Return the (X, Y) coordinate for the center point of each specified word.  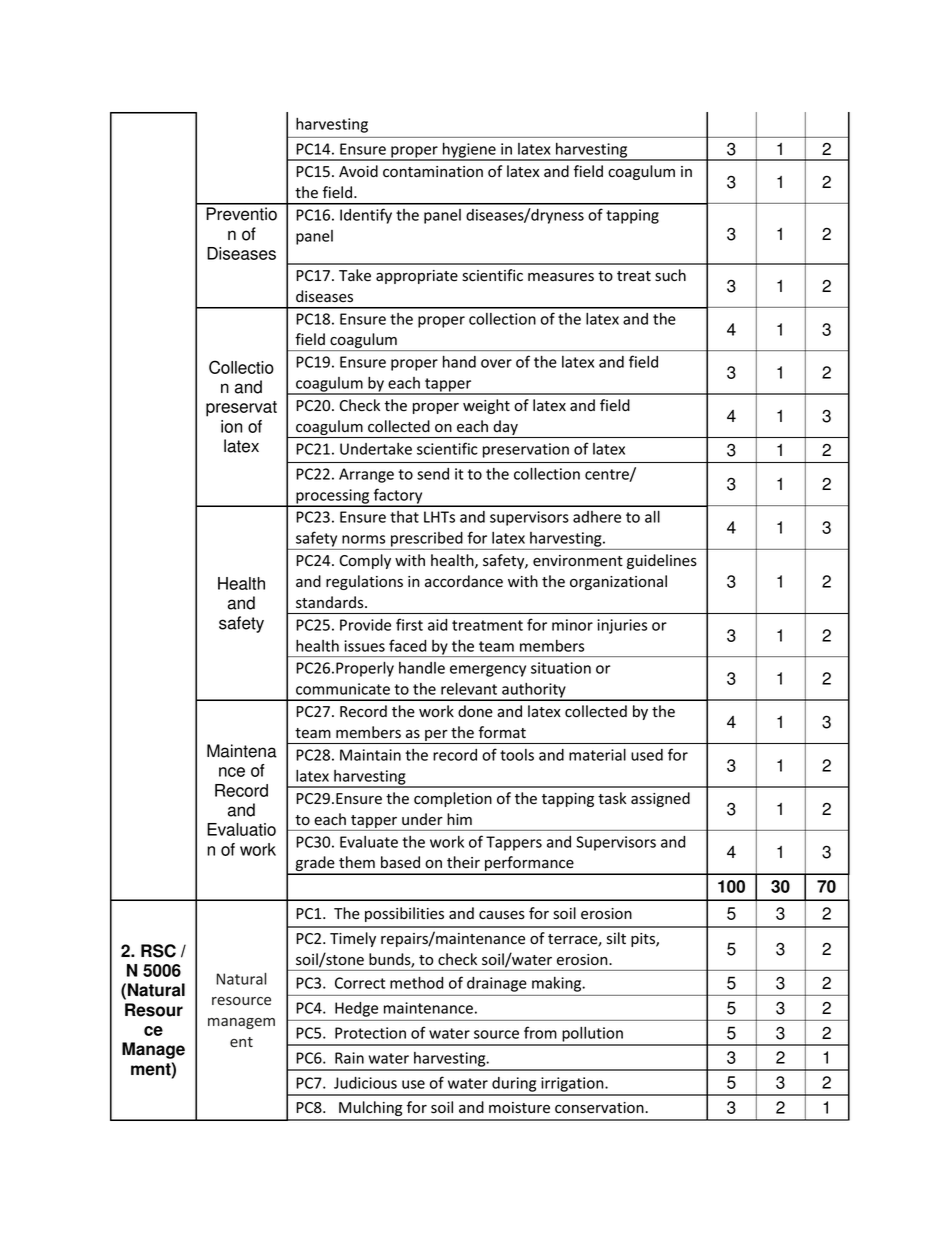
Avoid (358, 171)
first (409, 624)
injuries (622, 626)
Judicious (365, 1083)
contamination (433, 172)
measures (561, 277)
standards (331, 602)
